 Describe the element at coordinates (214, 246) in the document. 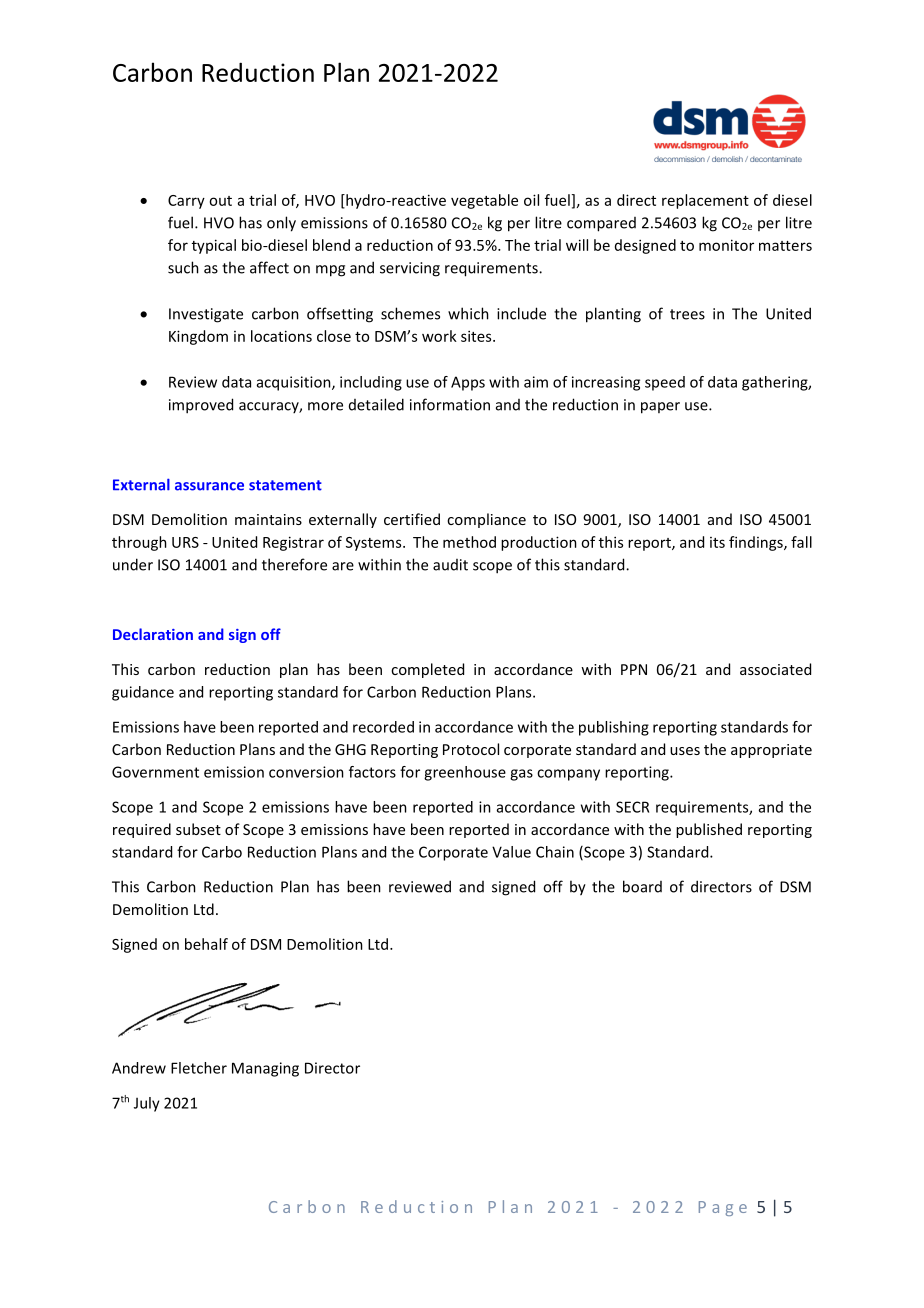

I see `typical` at that location.
